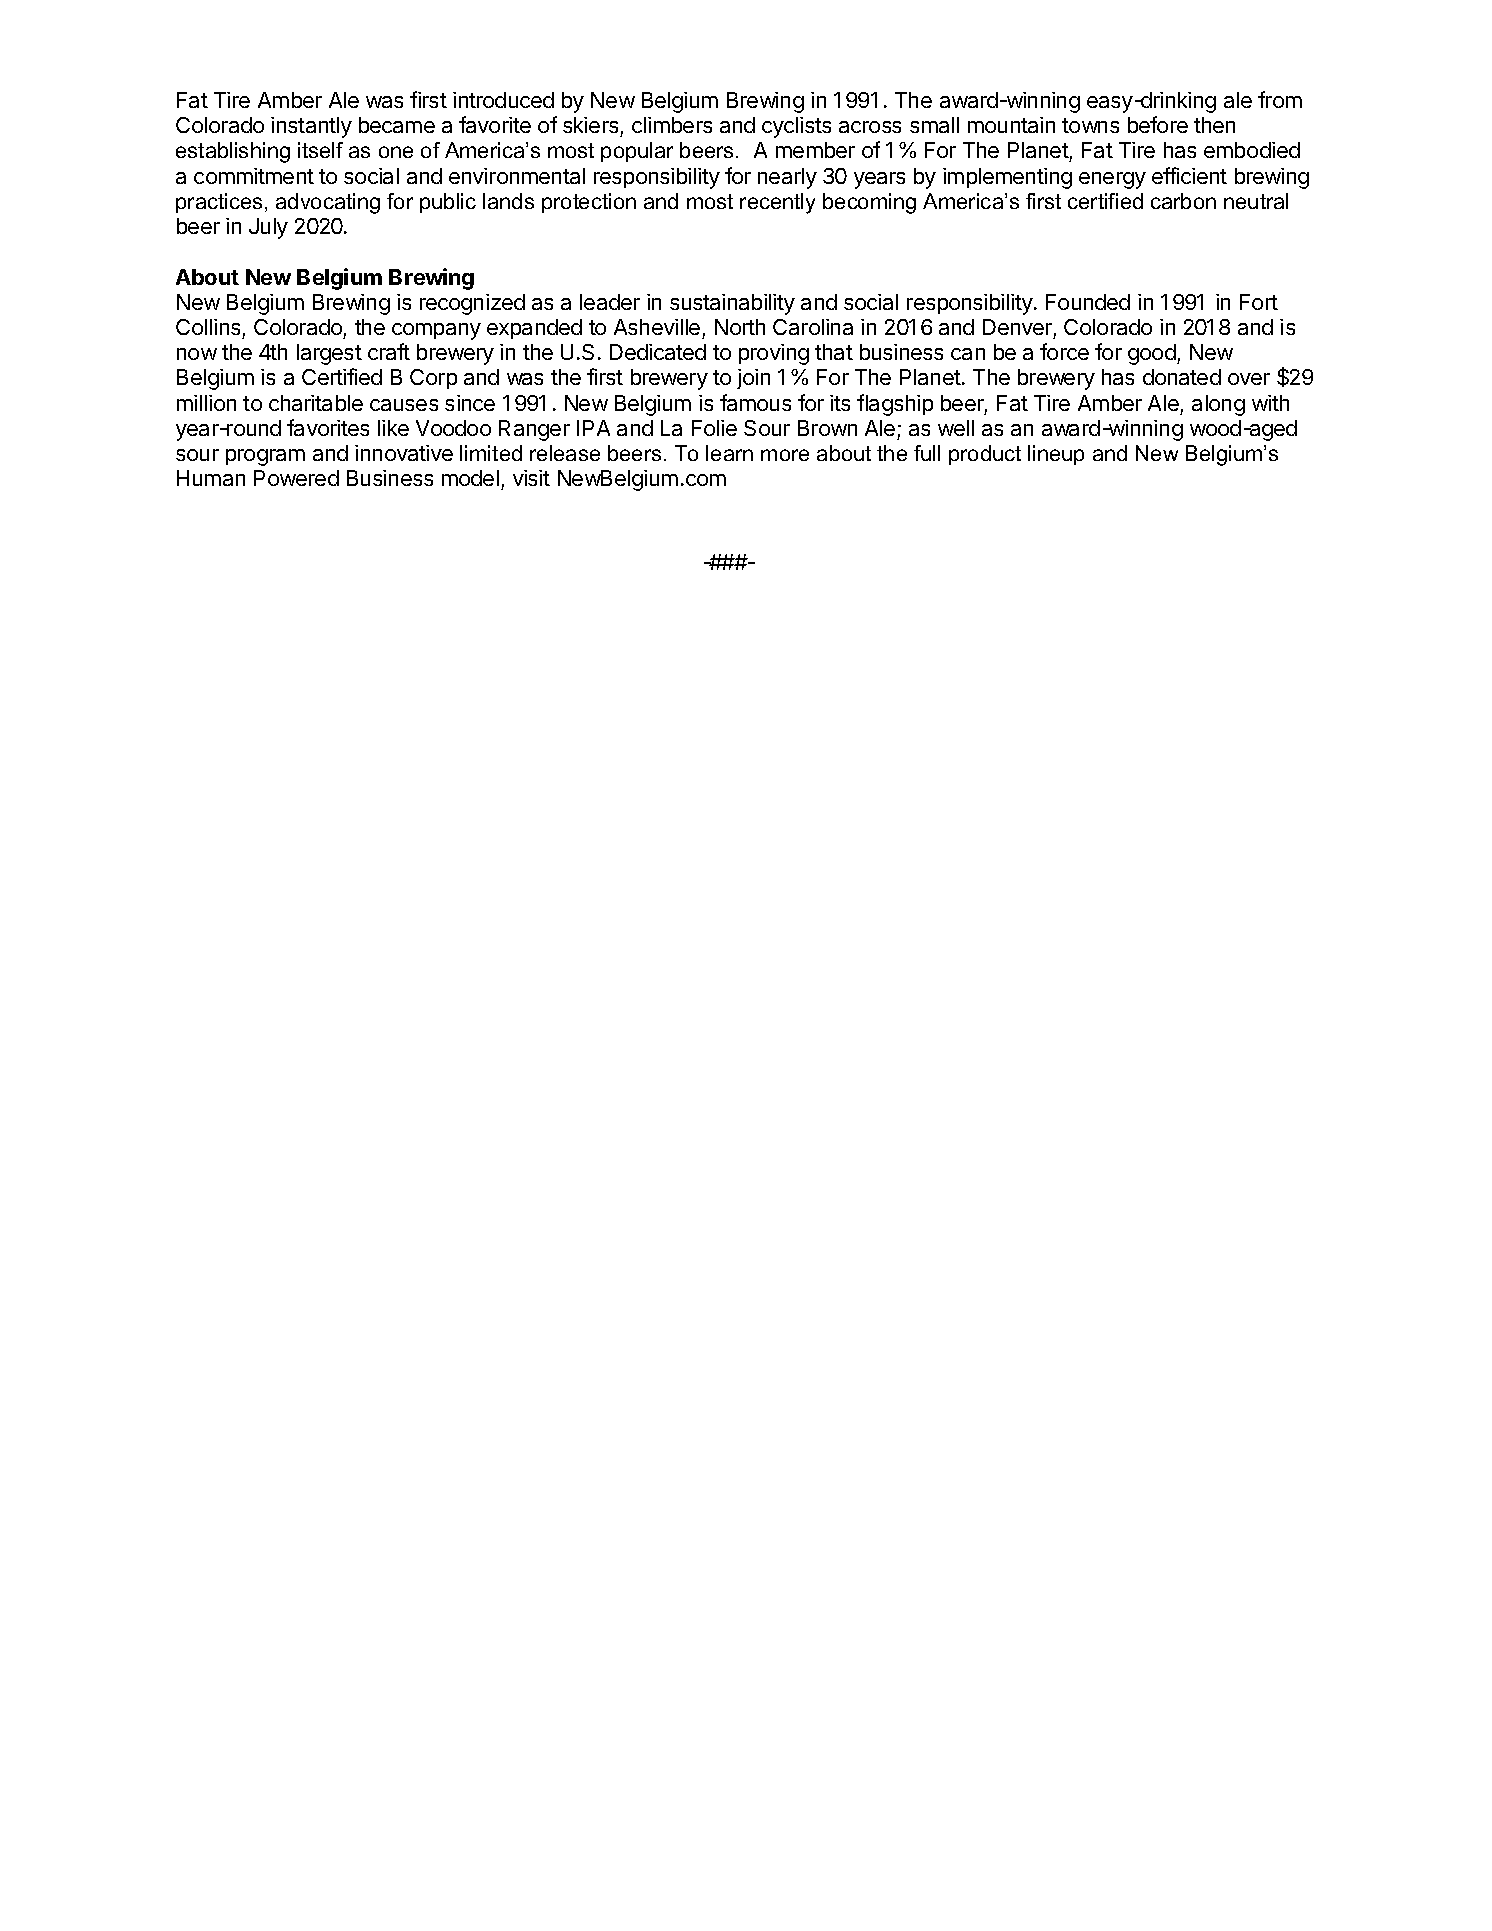 This image has height=1931, width=1492. I want to click on sustainability, so click(732, 304).
